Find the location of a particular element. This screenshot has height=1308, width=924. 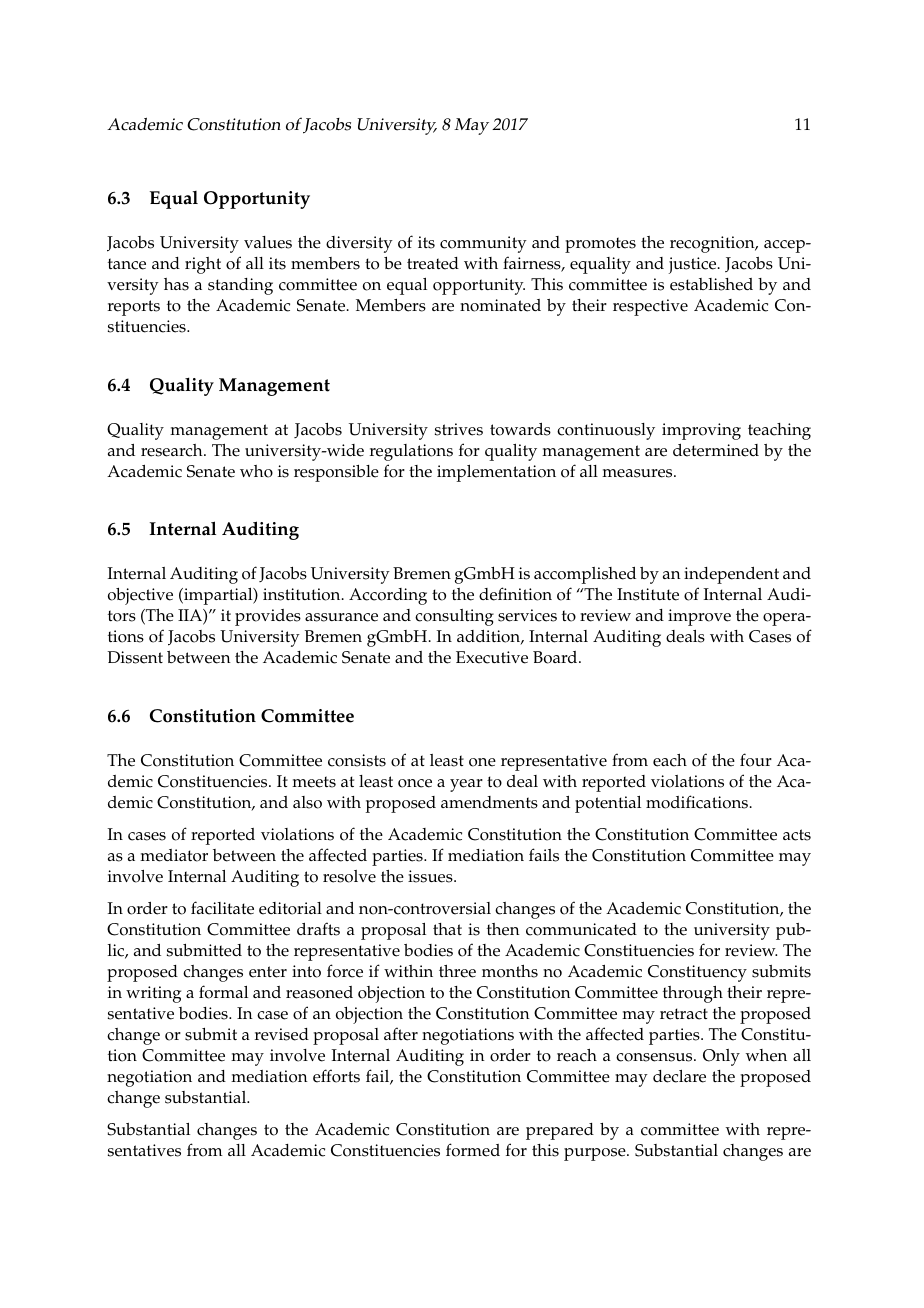

efforts is located at coordinates (336, 1076).
